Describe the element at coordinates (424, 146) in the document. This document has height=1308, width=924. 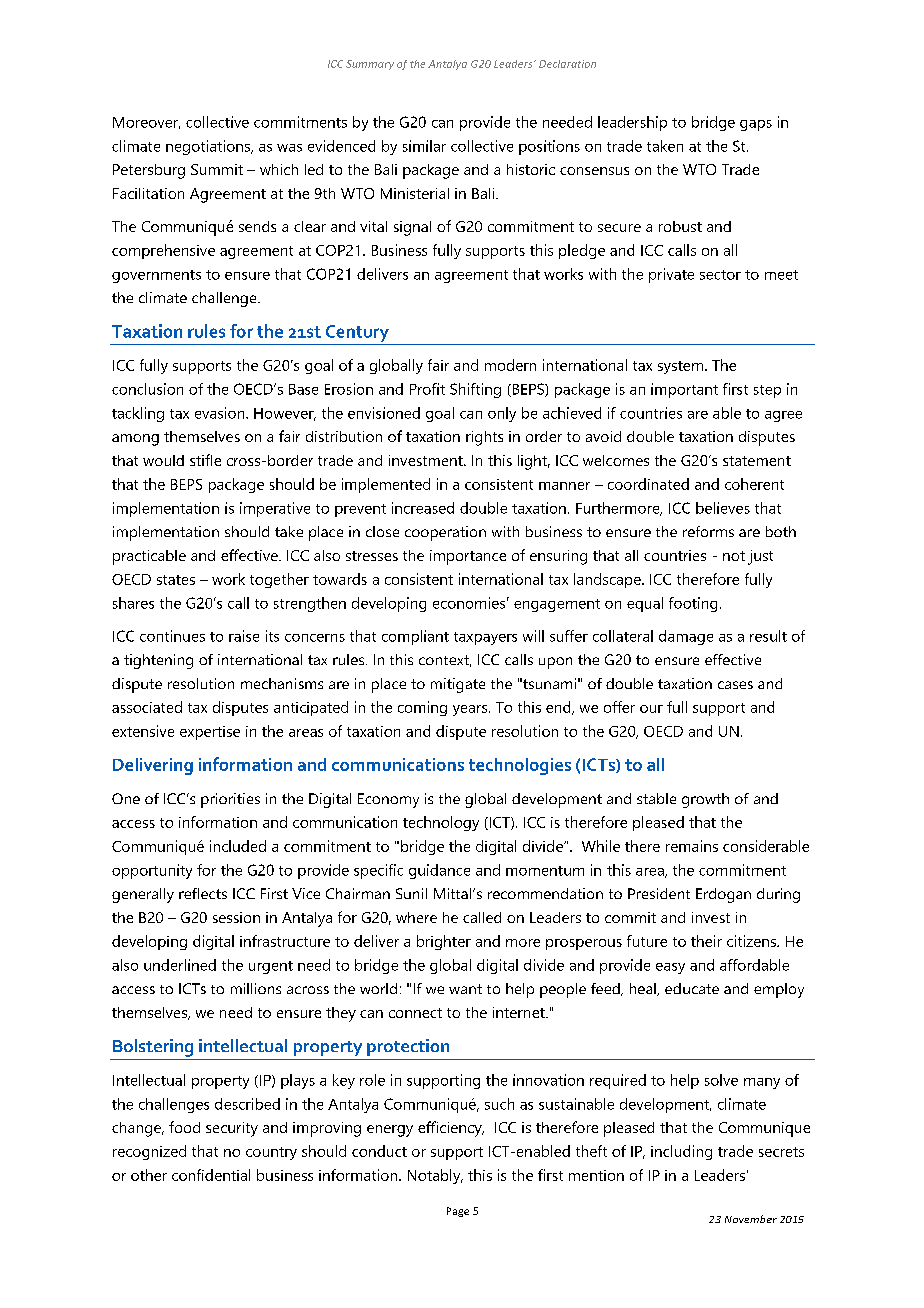
I see `similar` at that location.
